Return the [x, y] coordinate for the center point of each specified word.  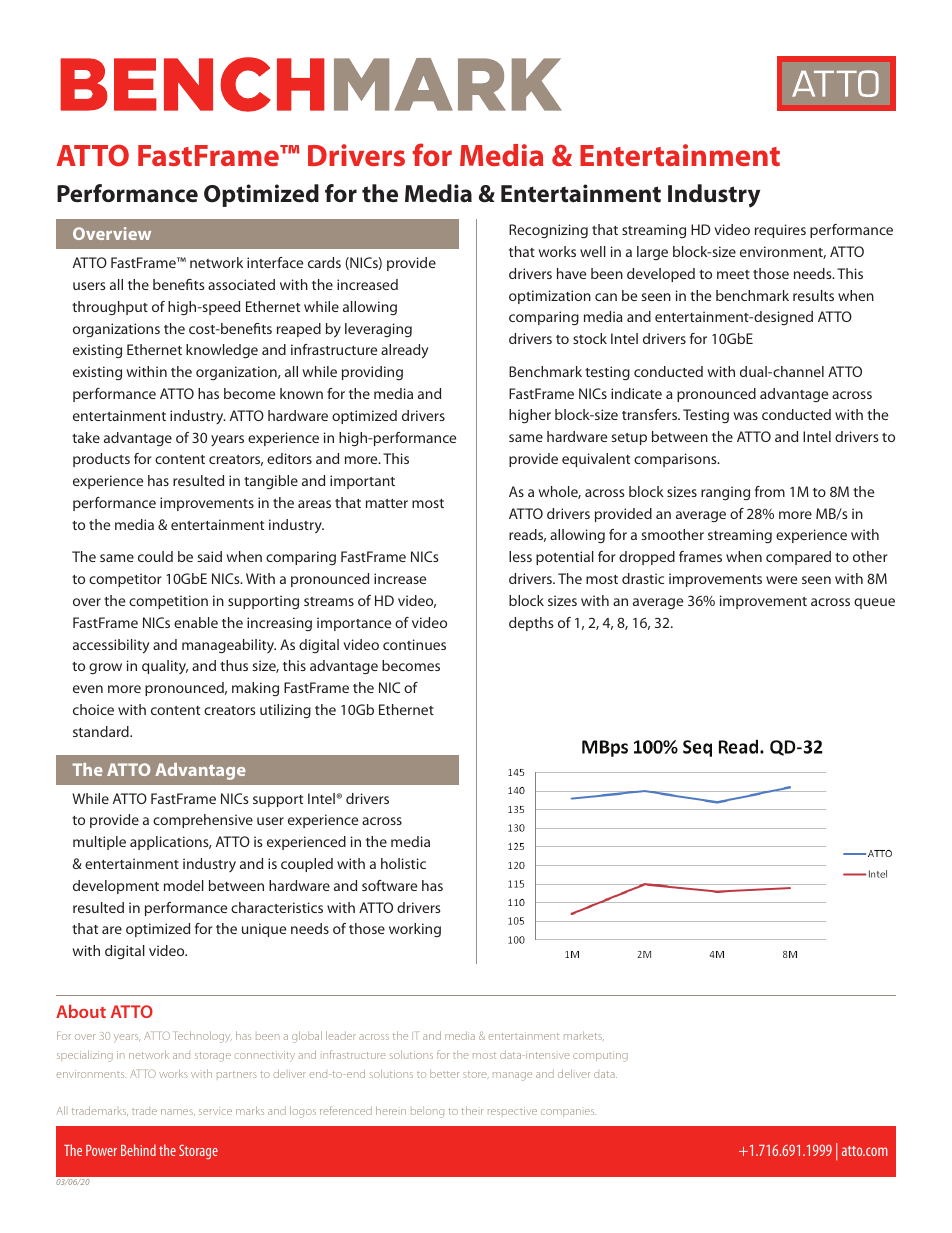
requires [780, 231]
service [215, 1111]
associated [241, 284]
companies [568, 1113]
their [472, 1110]
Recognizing [548, 231]
